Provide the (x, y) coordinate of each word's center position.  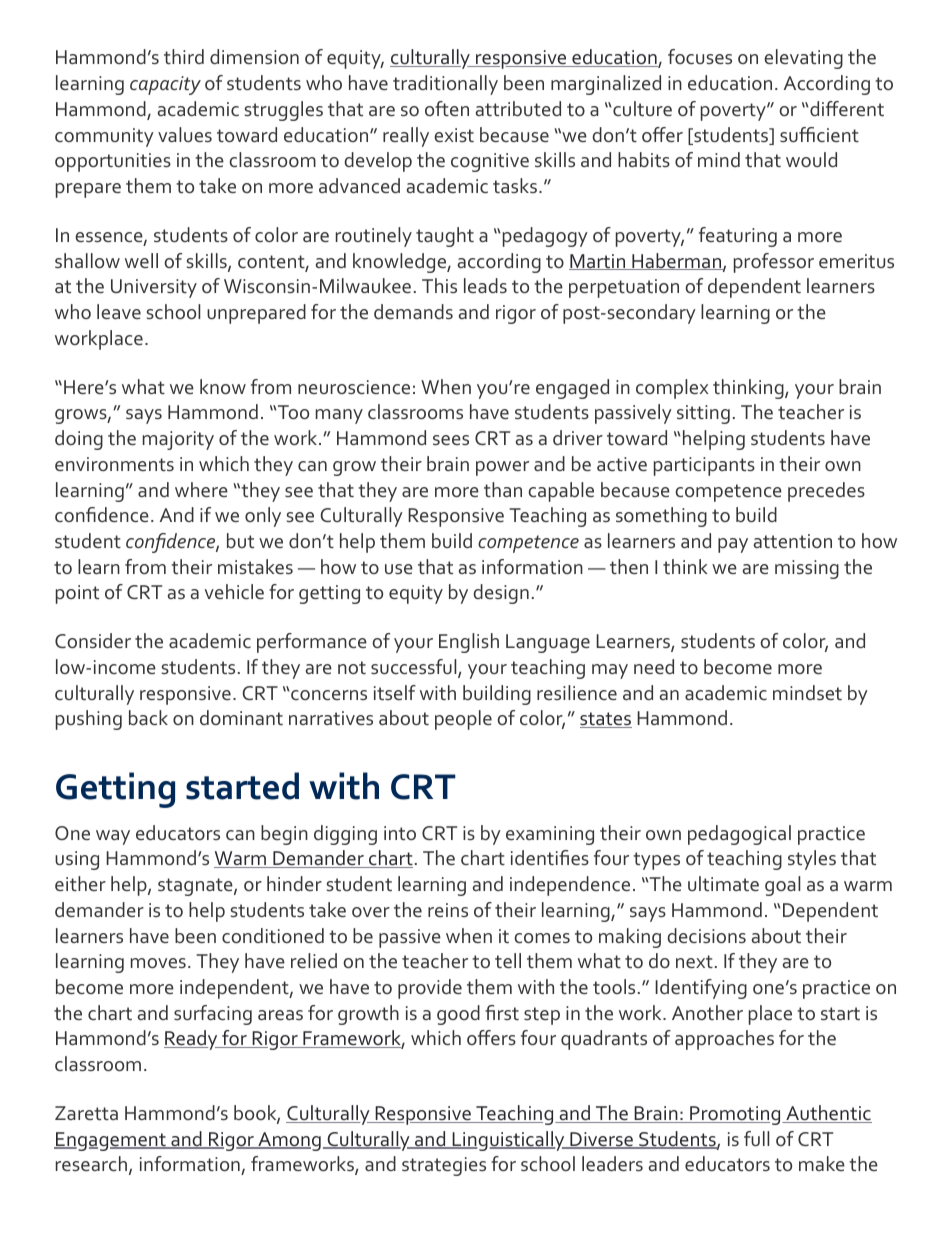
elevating (803, 59)
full (756, 1138)
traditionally (445, 85)
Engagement (111, 1141)
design (501, 594)
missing (807, 569)
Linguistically (508, 1141)
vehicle (234, 591)
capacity (165, 85)
